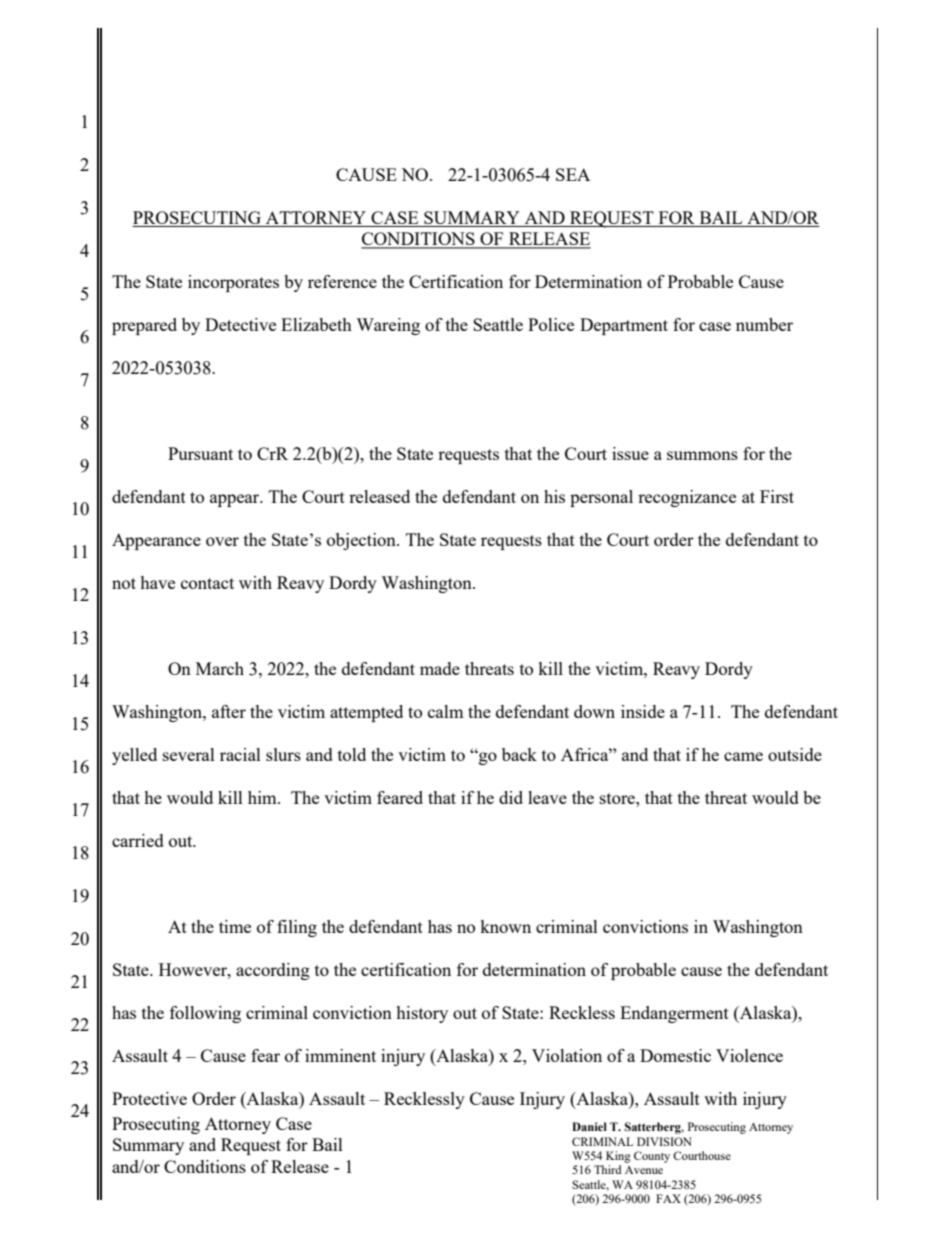 This page has width=952, height=1233. What do you see at coordinates (440, 668) in the page?
I see `made` at bounding box center [440, 668].
